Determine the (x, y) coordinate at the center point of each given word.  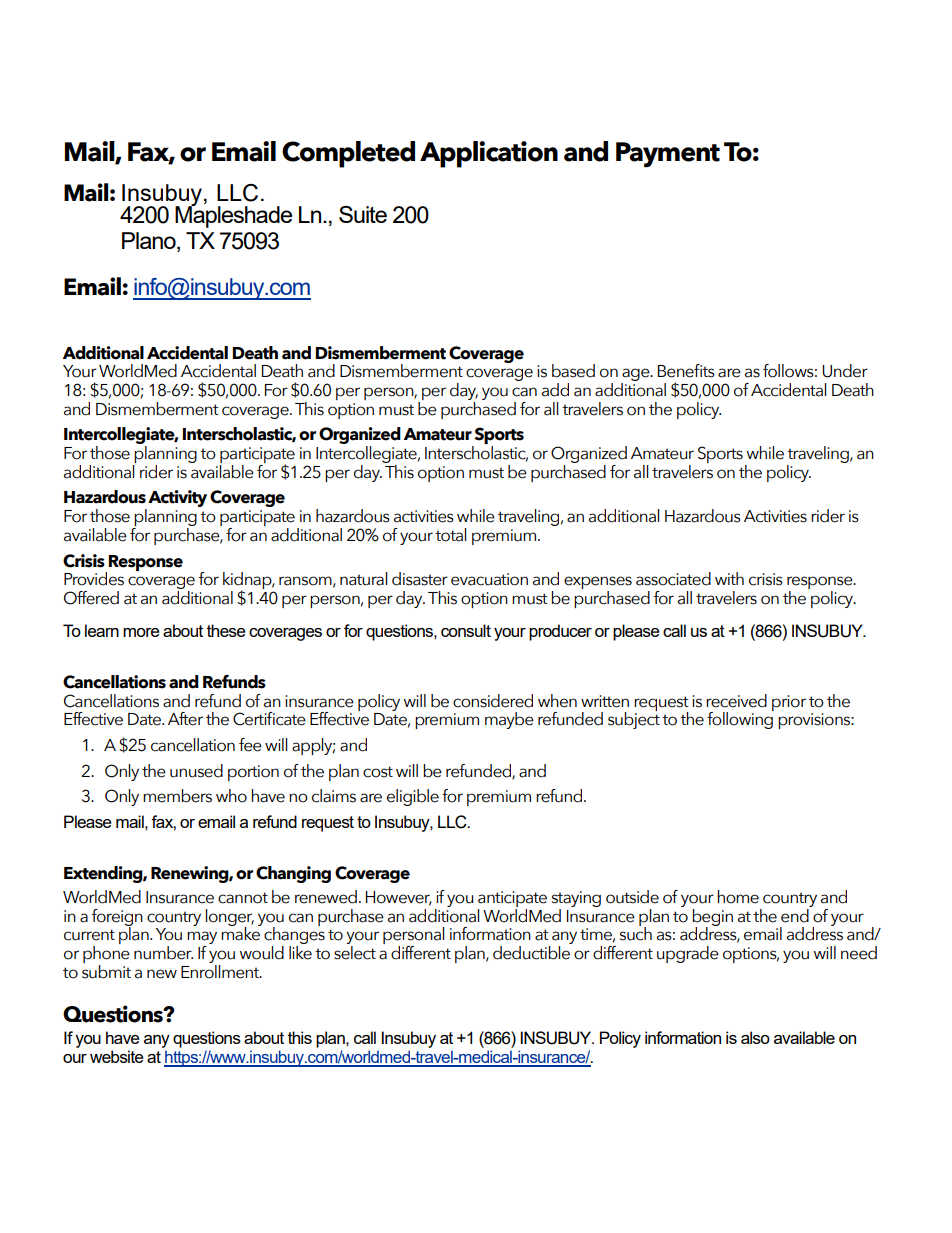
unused (196, 771)
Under (845, 371)
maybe (509, 720)
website (117, 1056)
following (740, 719)
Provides (94, 579)
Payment (668, 155)
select (355, 953)
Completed (348, 154)
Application (489, 154)
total (450, 535)
